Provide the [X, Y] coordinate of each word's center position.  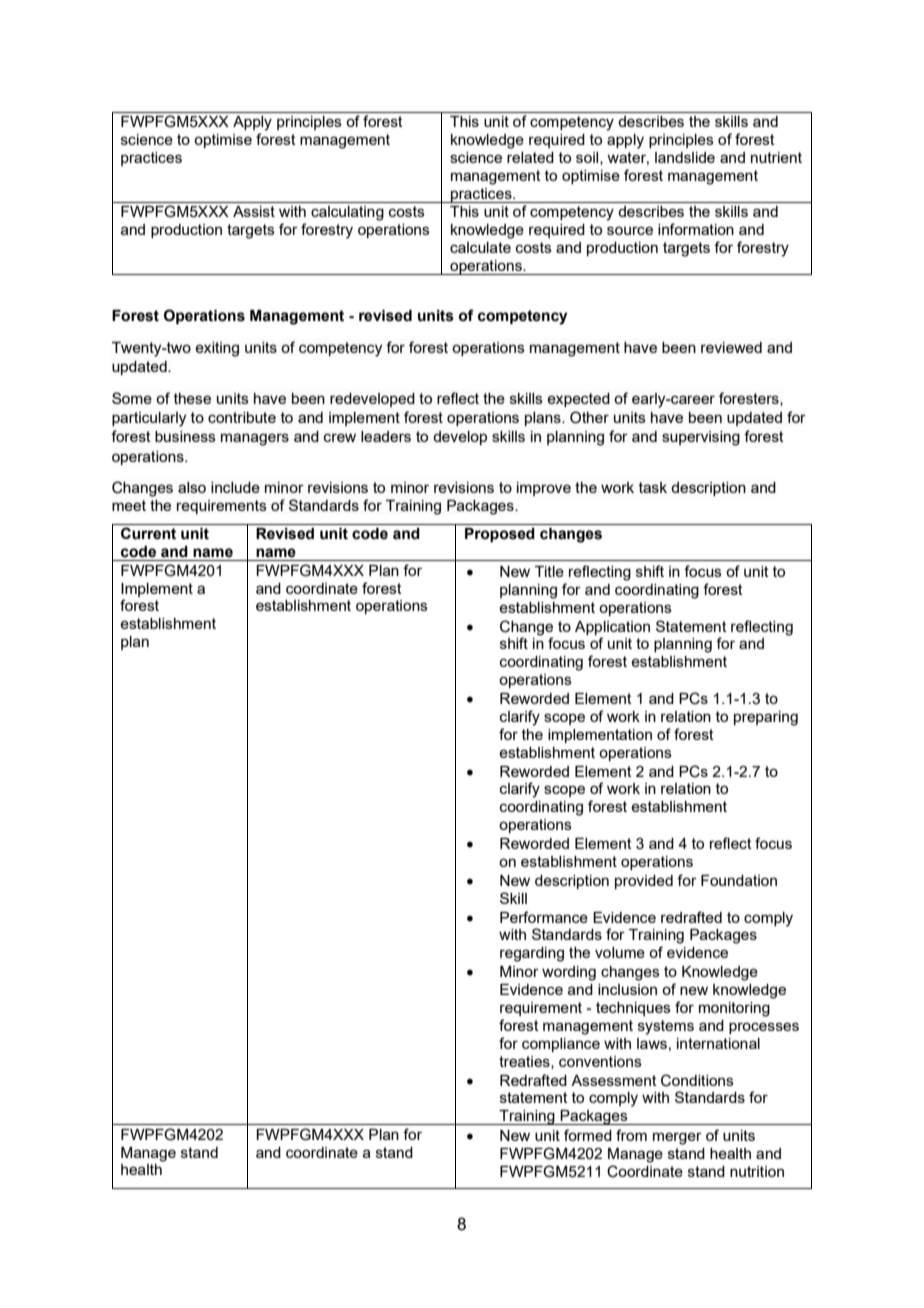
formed [588, 1135]
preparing [766, 718]
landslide [685, 157]
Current [148, 533]
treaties [525, 1062]
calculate [480, 247]
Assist [254, 211]
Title [549, 571]
